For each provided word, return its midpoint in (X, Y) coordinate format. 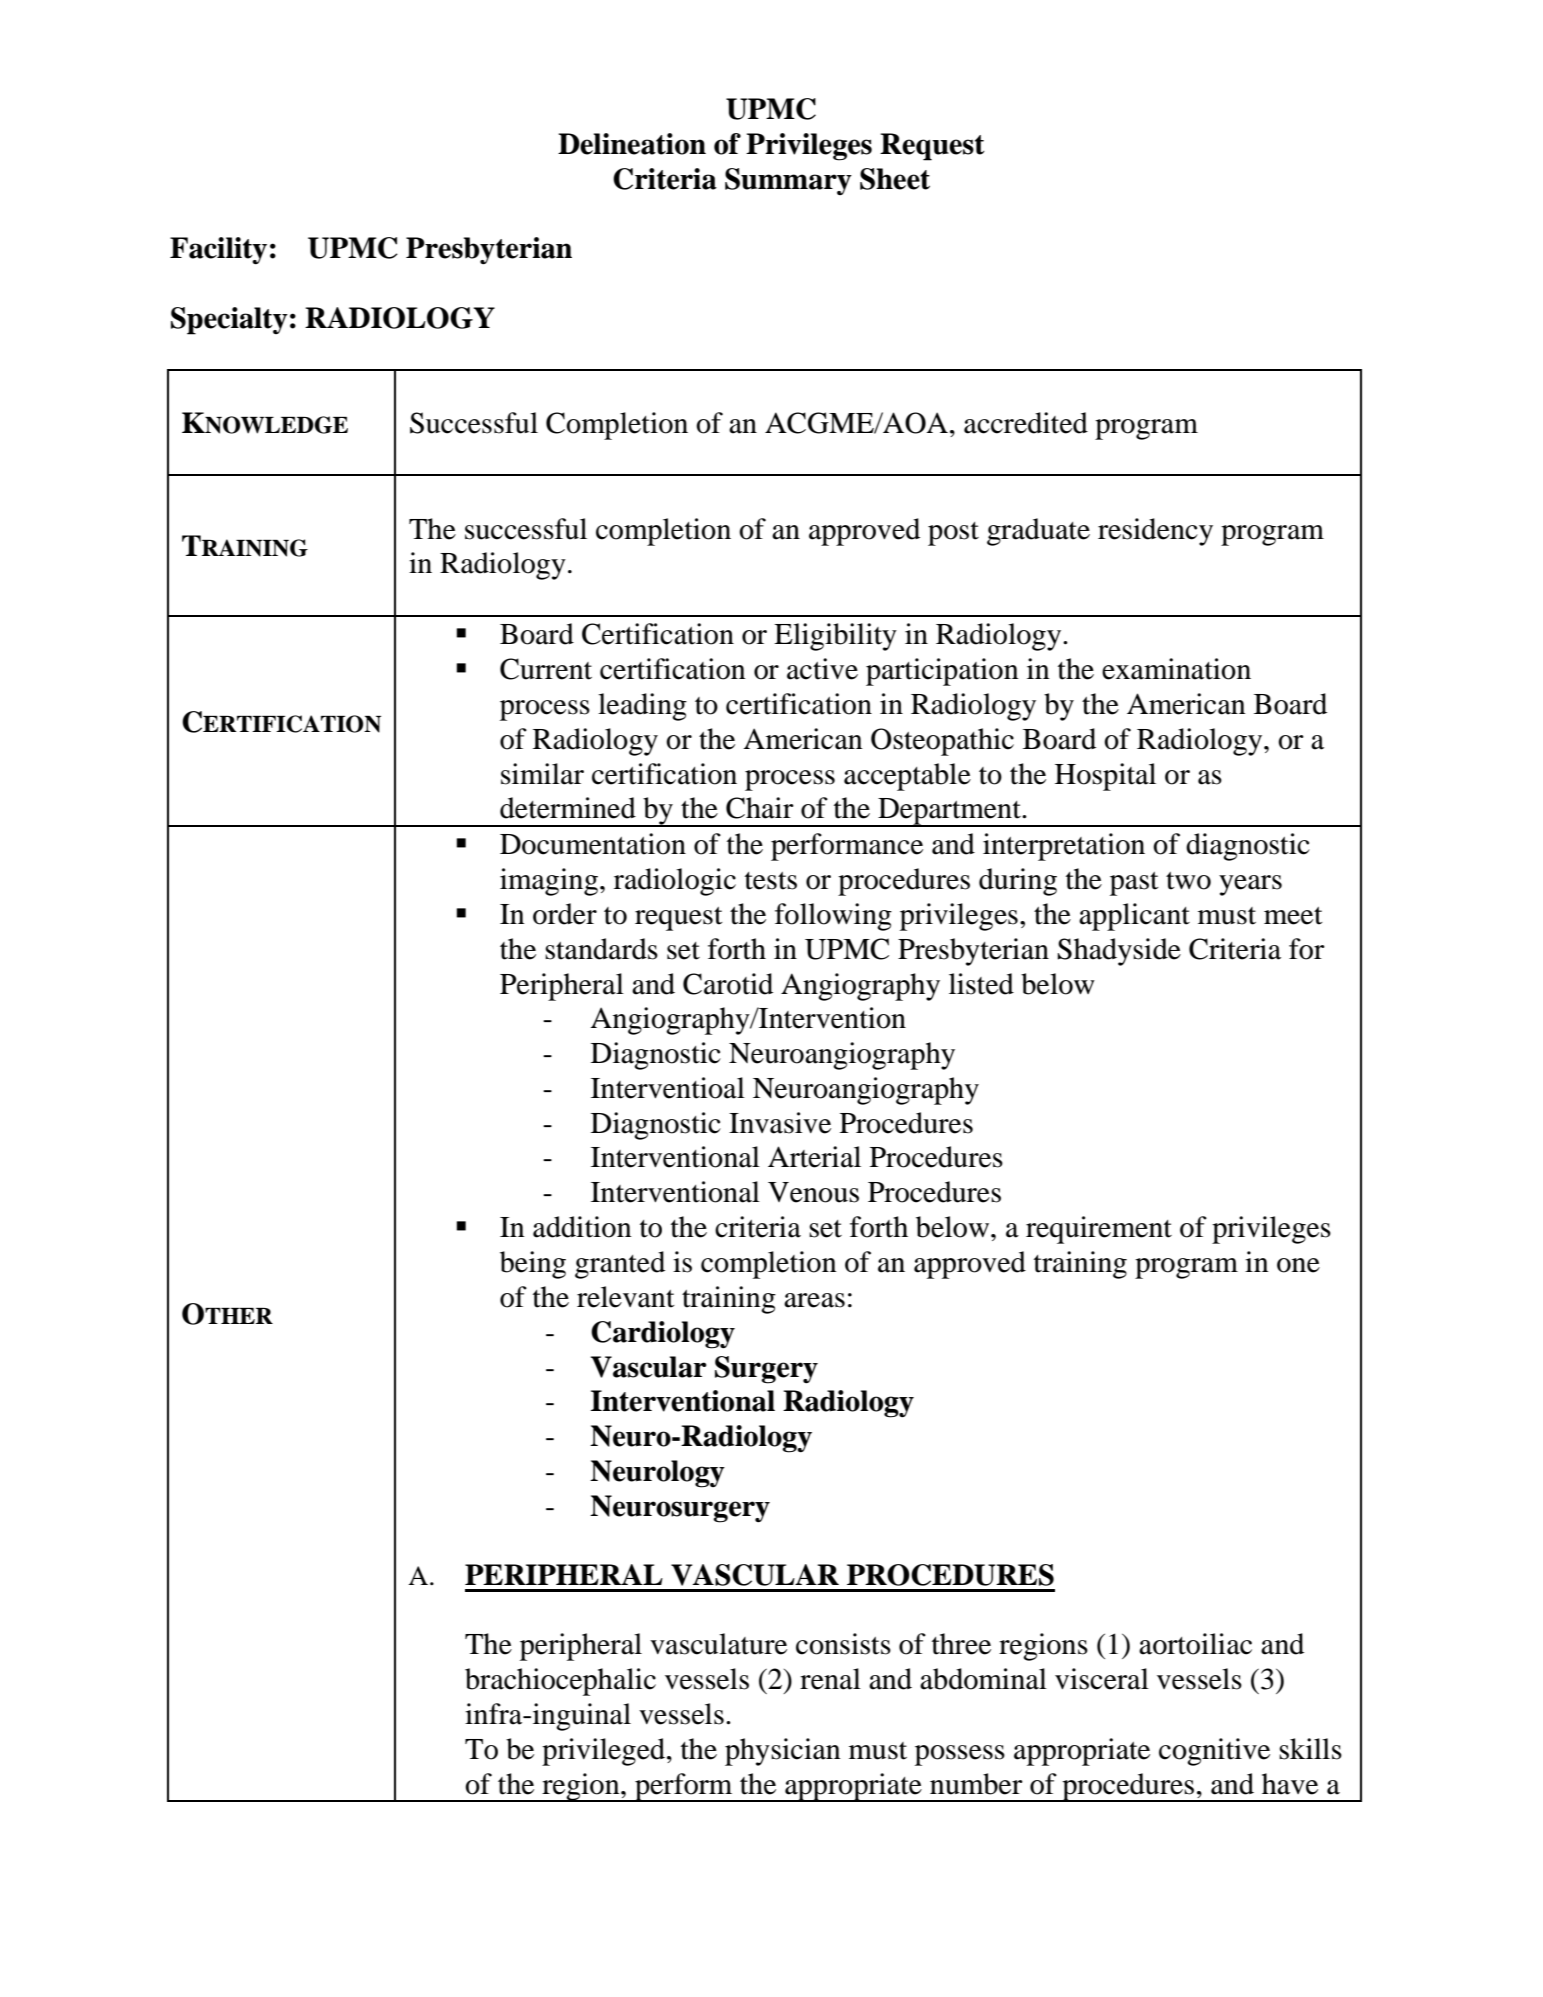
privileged (605, 1752)
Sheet (895, 179)
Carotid (728, 984)
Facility (218, 251)
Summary (788, 181)
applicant (1134, 917)
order (565, 914)
